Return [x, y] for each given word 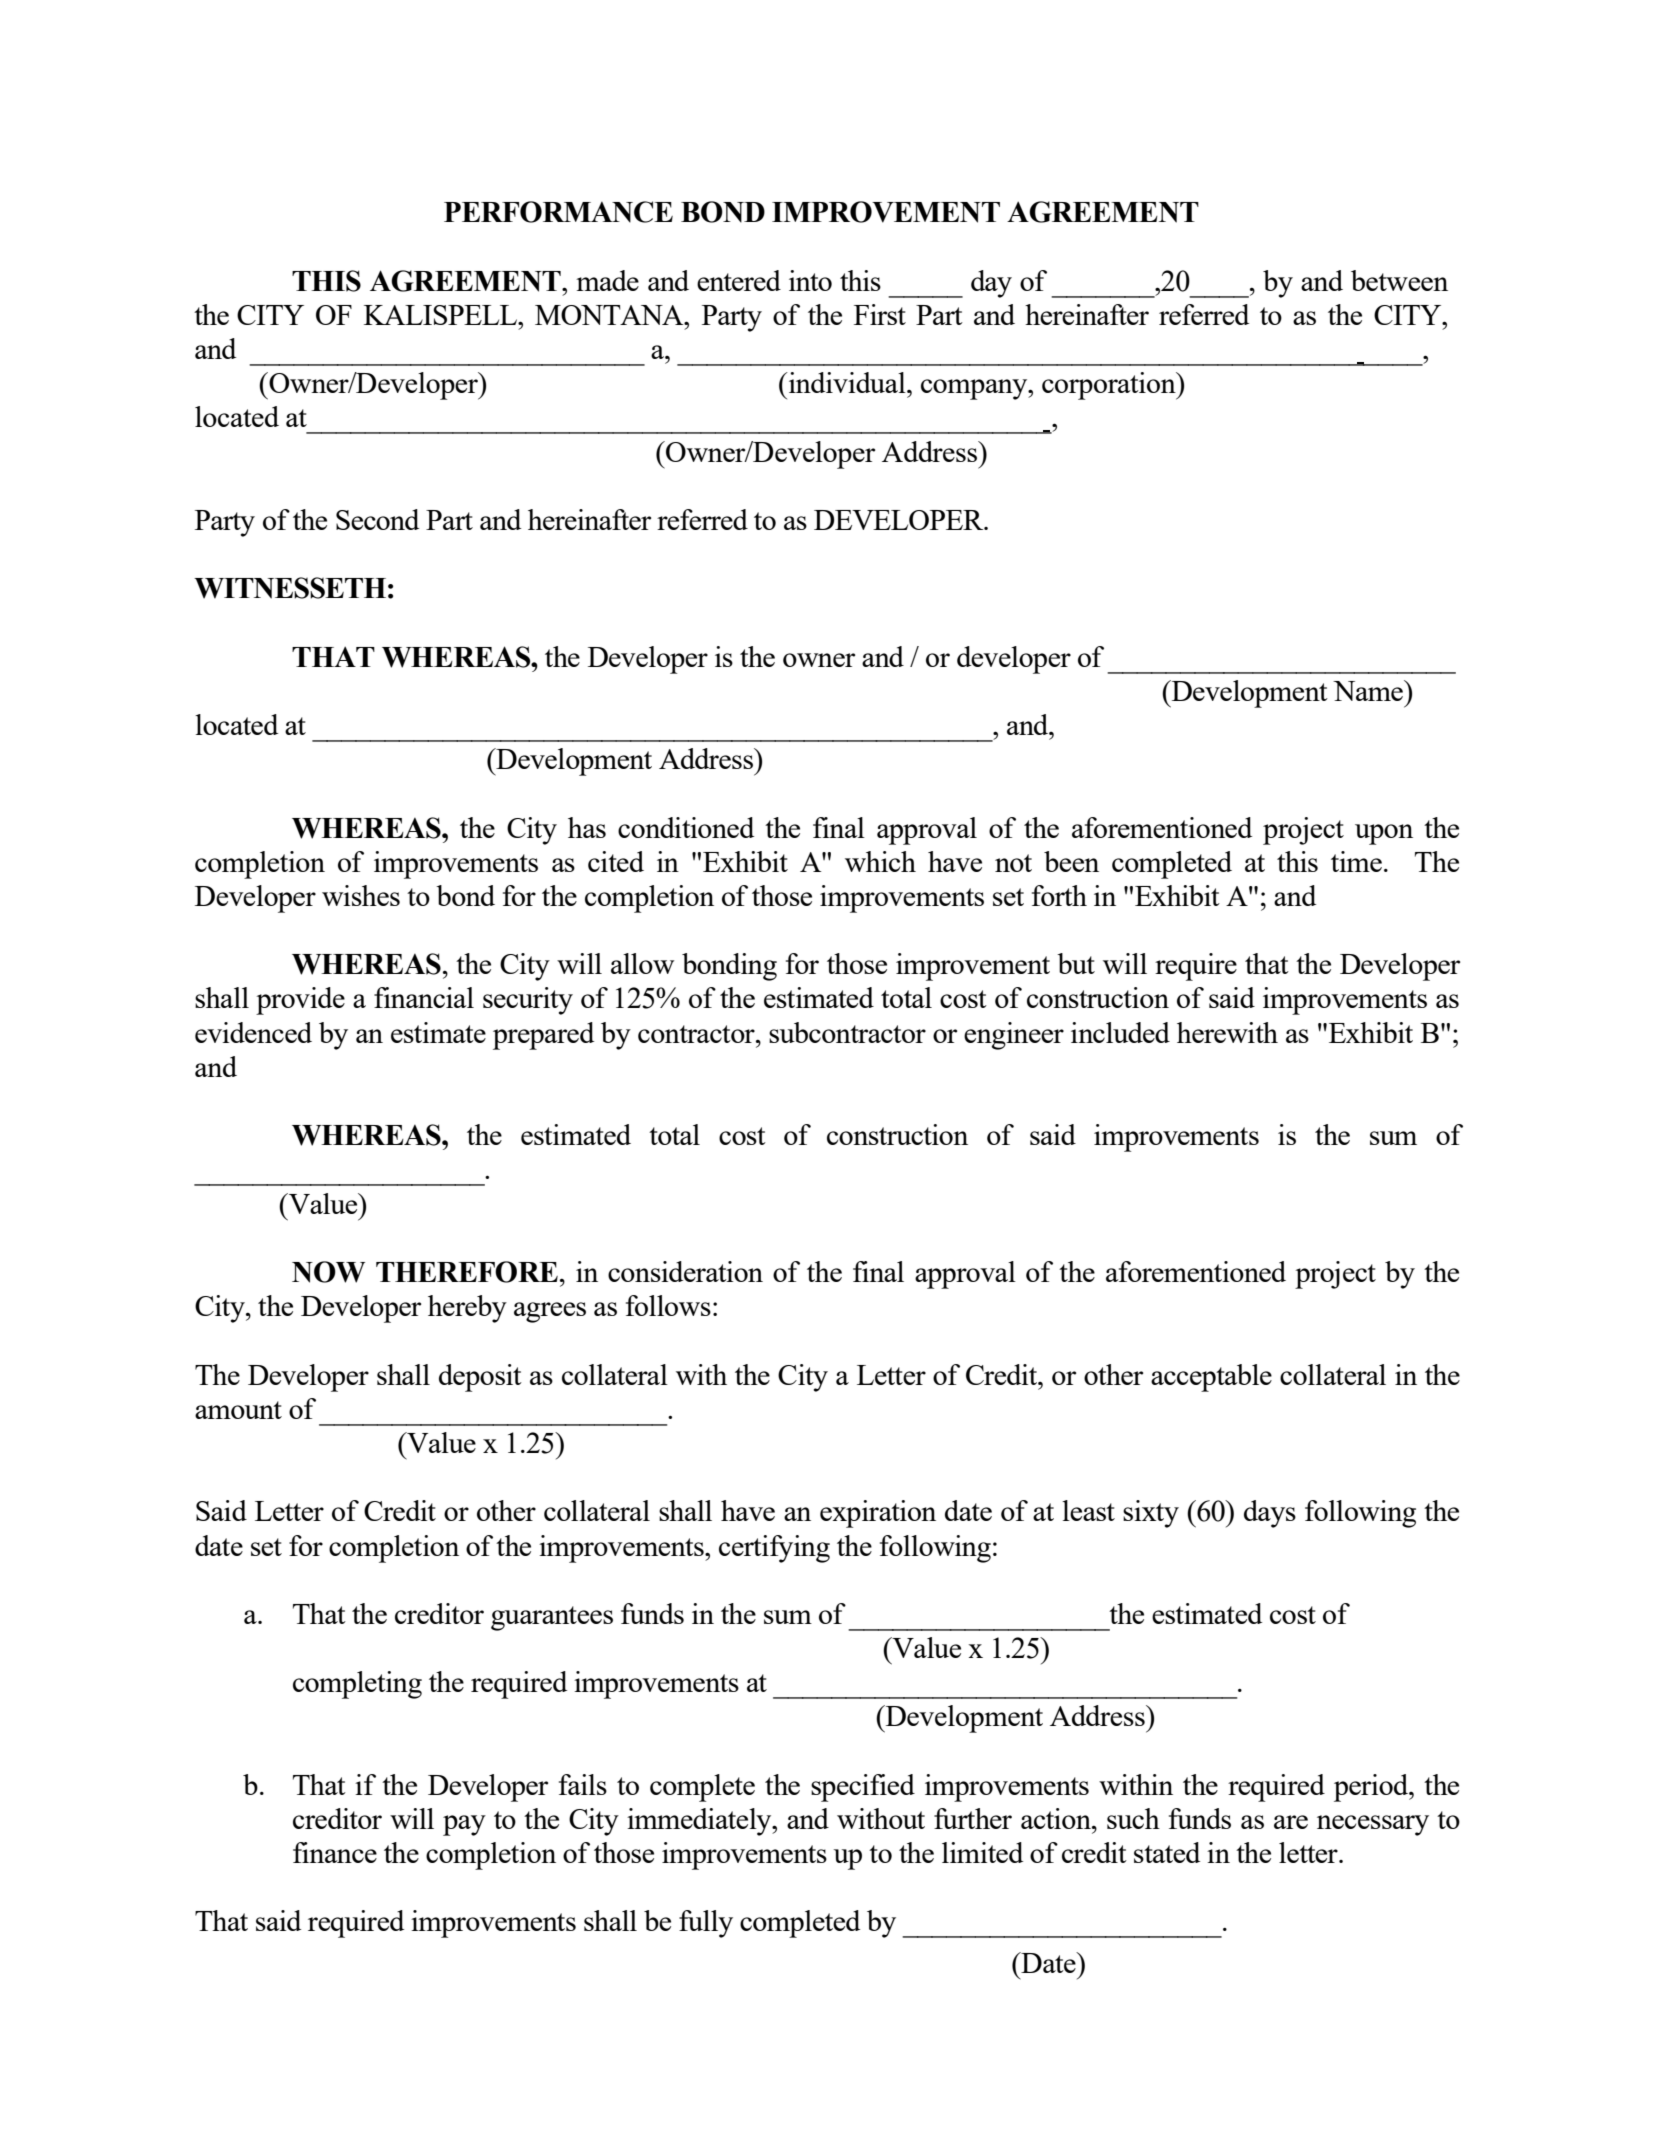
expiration [878, 1514]
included [1120, 1032]
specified [863, 1788]
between [1399, 280]
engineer [1014, 1036]
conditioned [686, 827]
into [810, 280]
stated [1167, 1852]
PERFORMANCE [558, 212]
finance [335, 1852]
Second [377, 519]
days [1270, 1514]
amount [238, 1410]
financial [424, 997]
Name [1369, 690]
